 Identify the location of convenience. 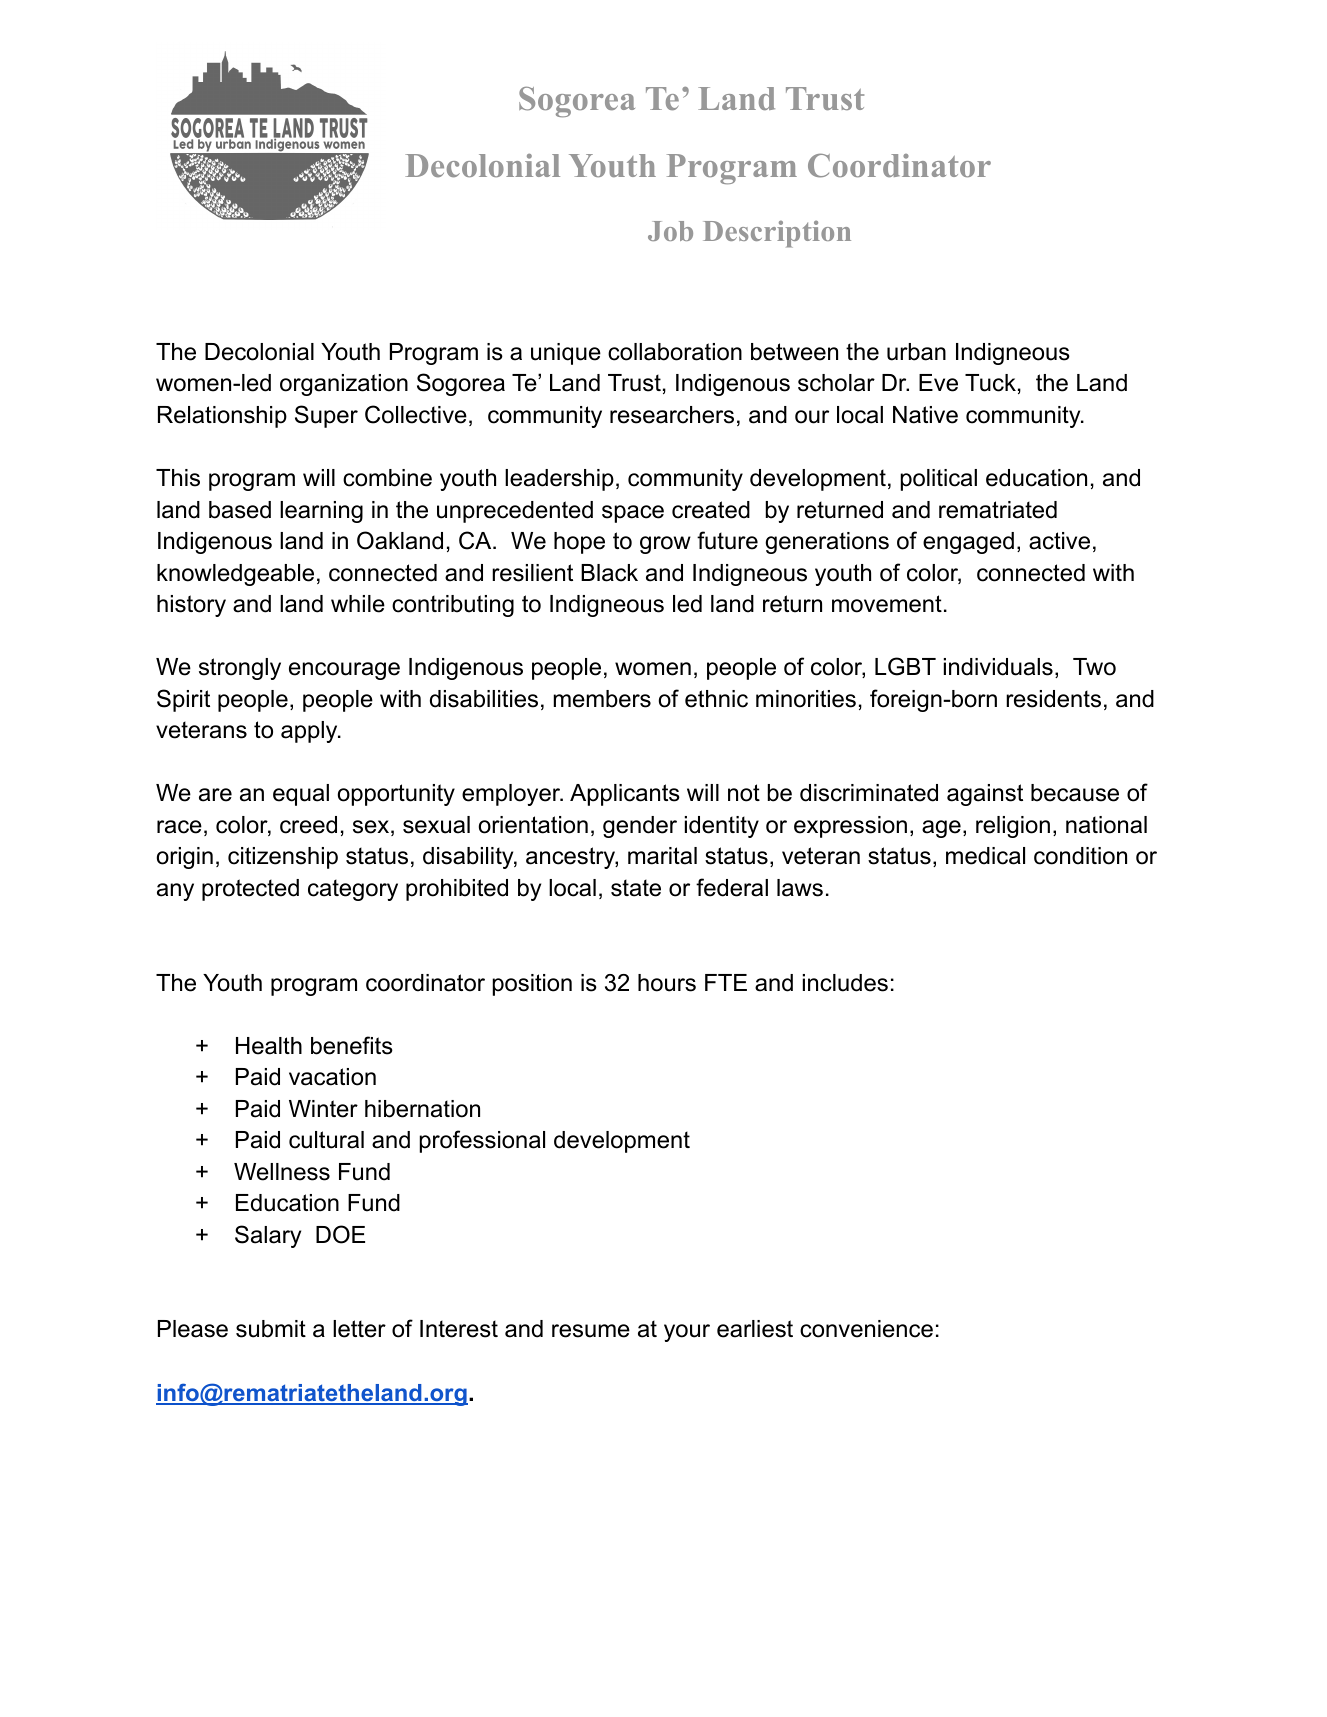
(866, 1329).
